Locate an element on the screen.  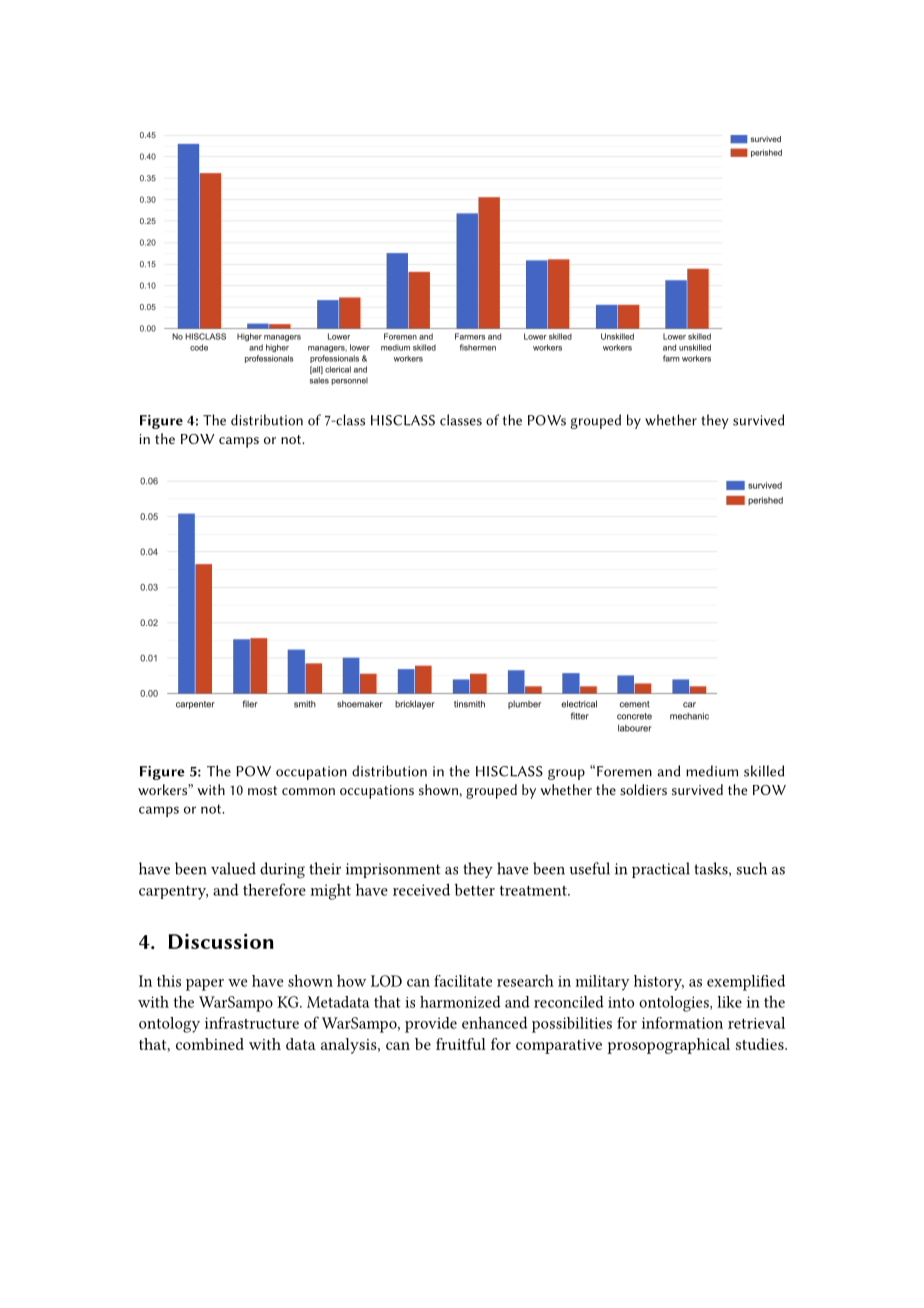
better is located at coordinates (475, 889).
